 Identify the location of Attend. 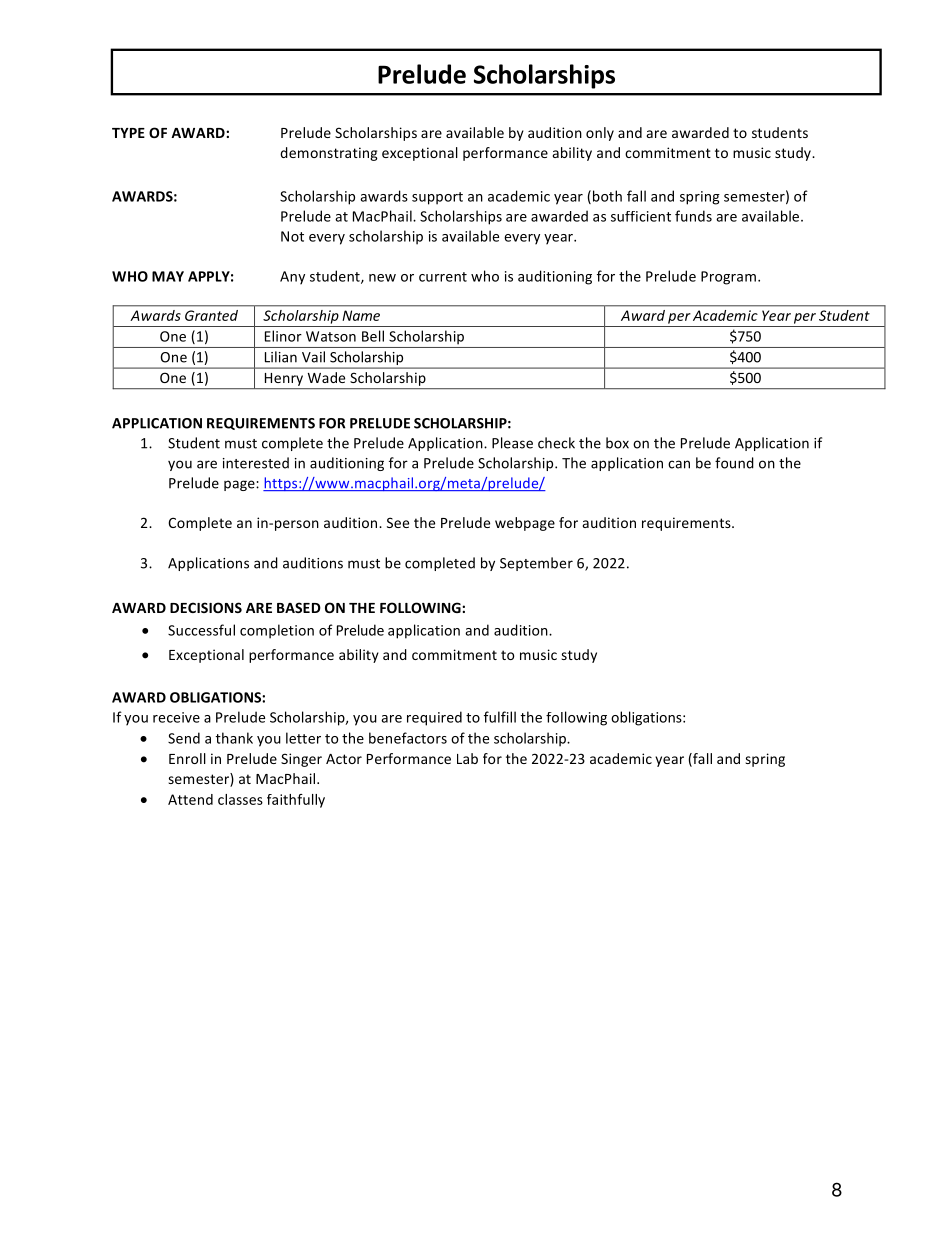
(190, 799).
